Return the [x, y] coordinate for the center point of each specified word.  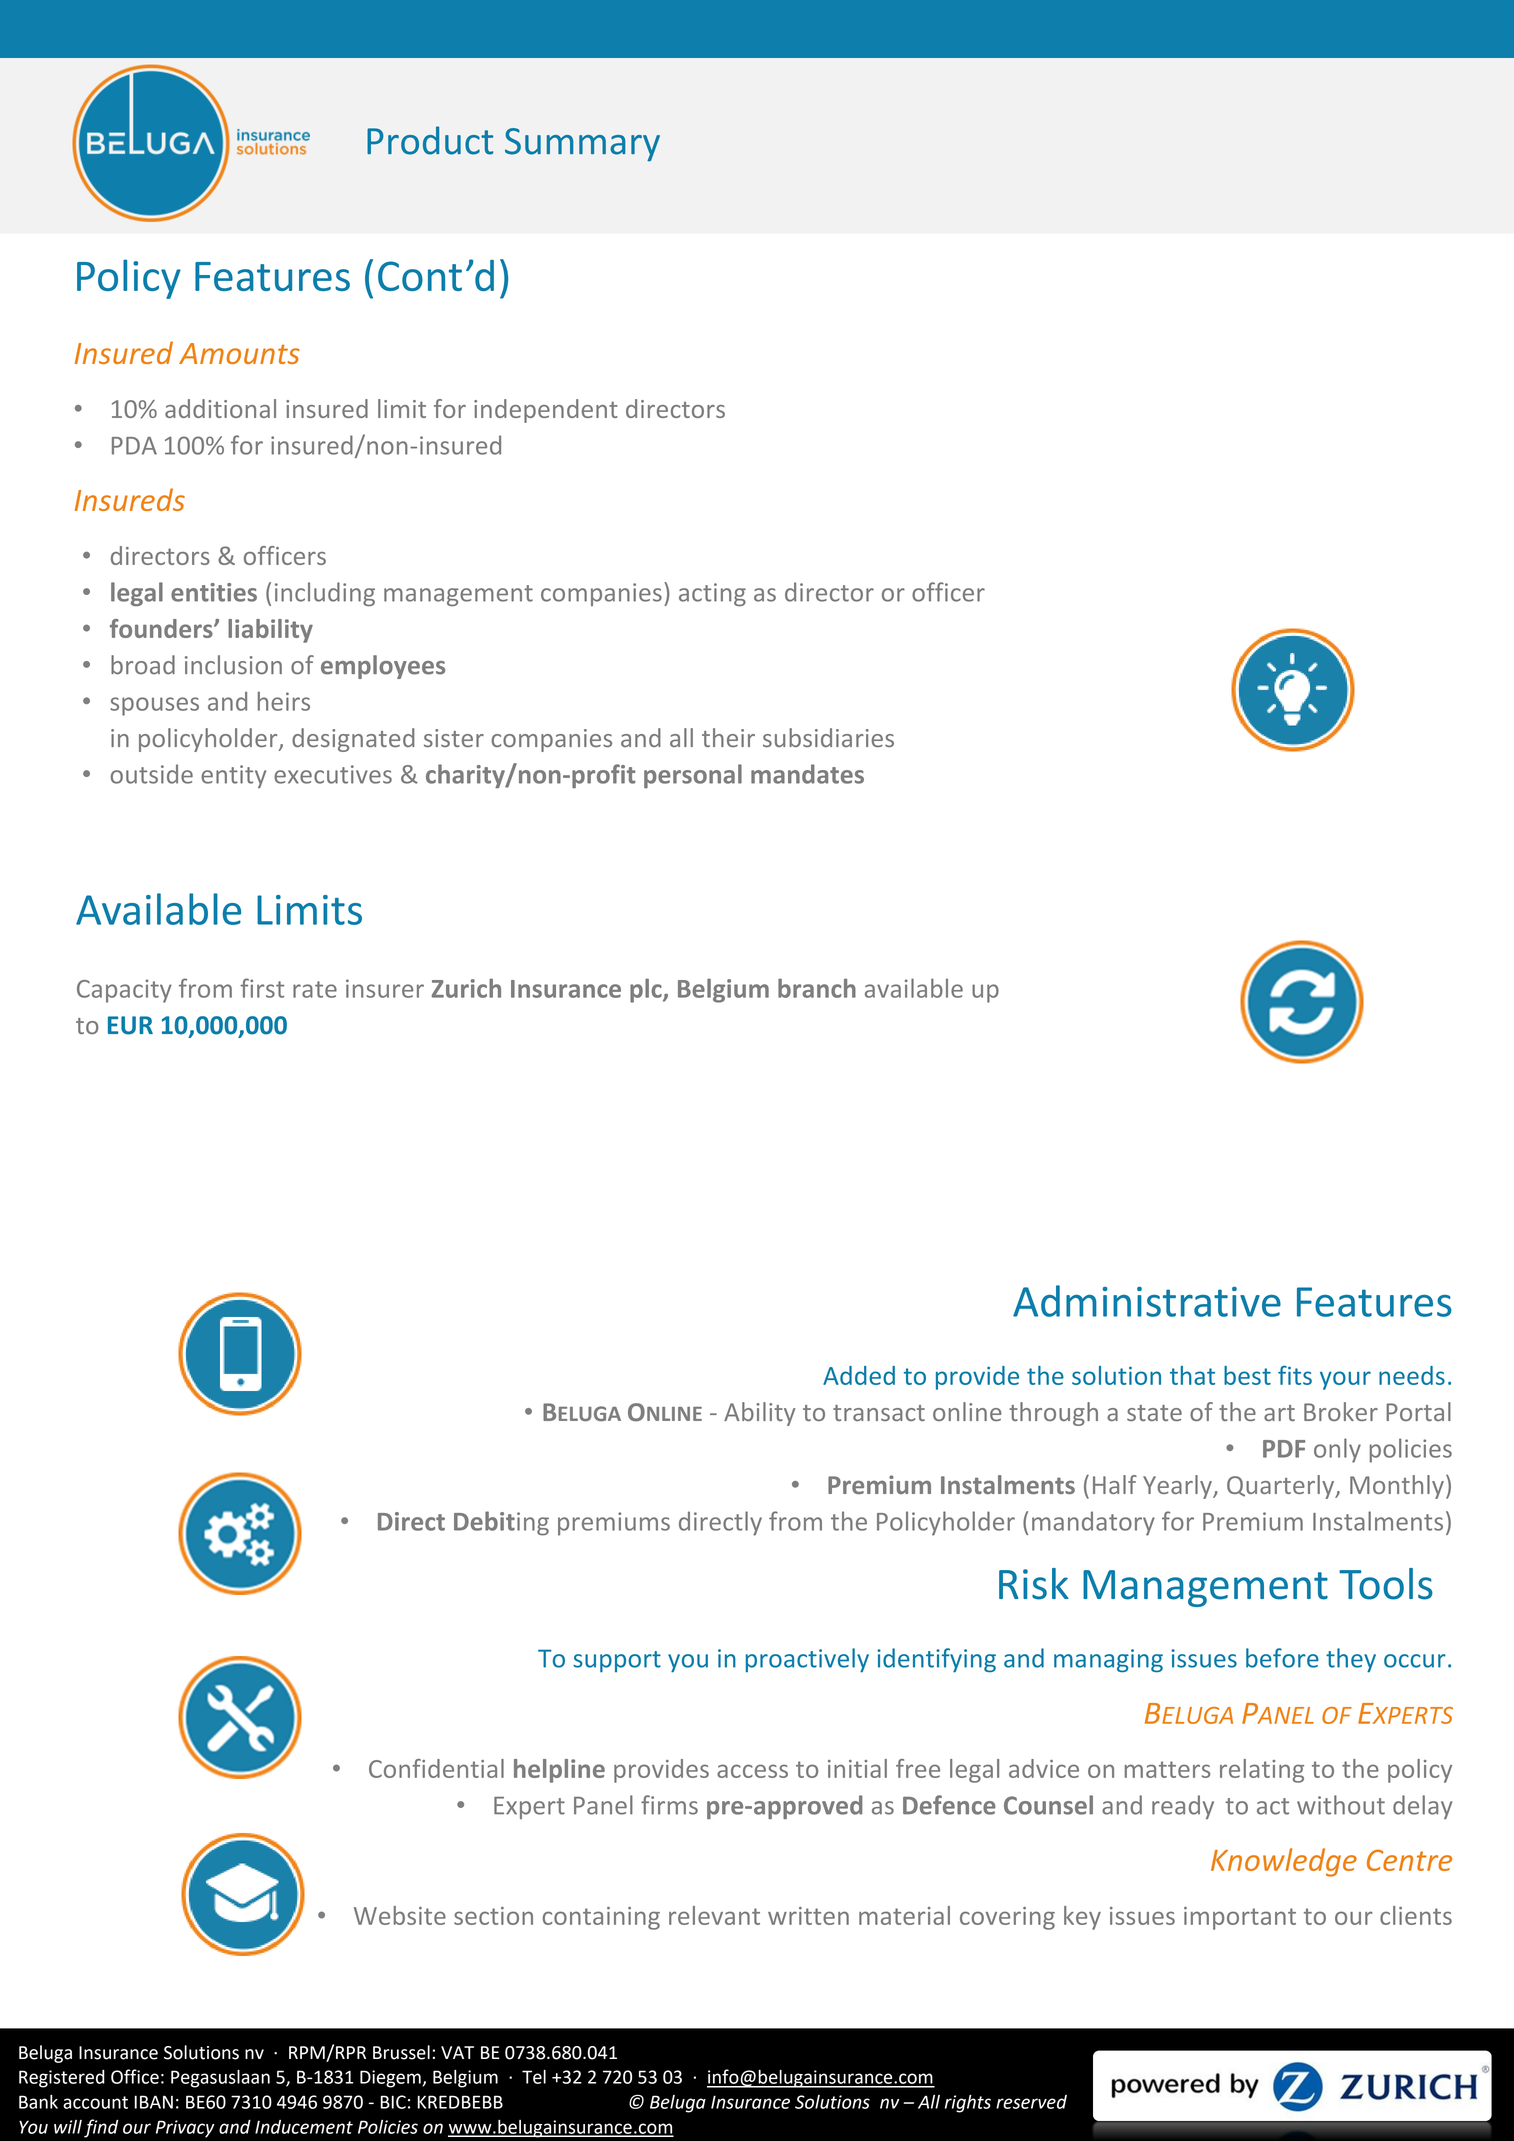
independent [546, 411]
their [728, 737]
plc [647, 990]
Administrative [1147, 1301]
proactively [807, 1660]
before [1282, 1658]
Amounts [239, 353]
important [1240, 1918]
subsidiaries [828, 737]
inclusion [233, 665]
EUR [130, 1025]
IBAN [153, 2102]
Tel [534, 2077]
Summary [582, 145]
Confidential [436, 1768]
